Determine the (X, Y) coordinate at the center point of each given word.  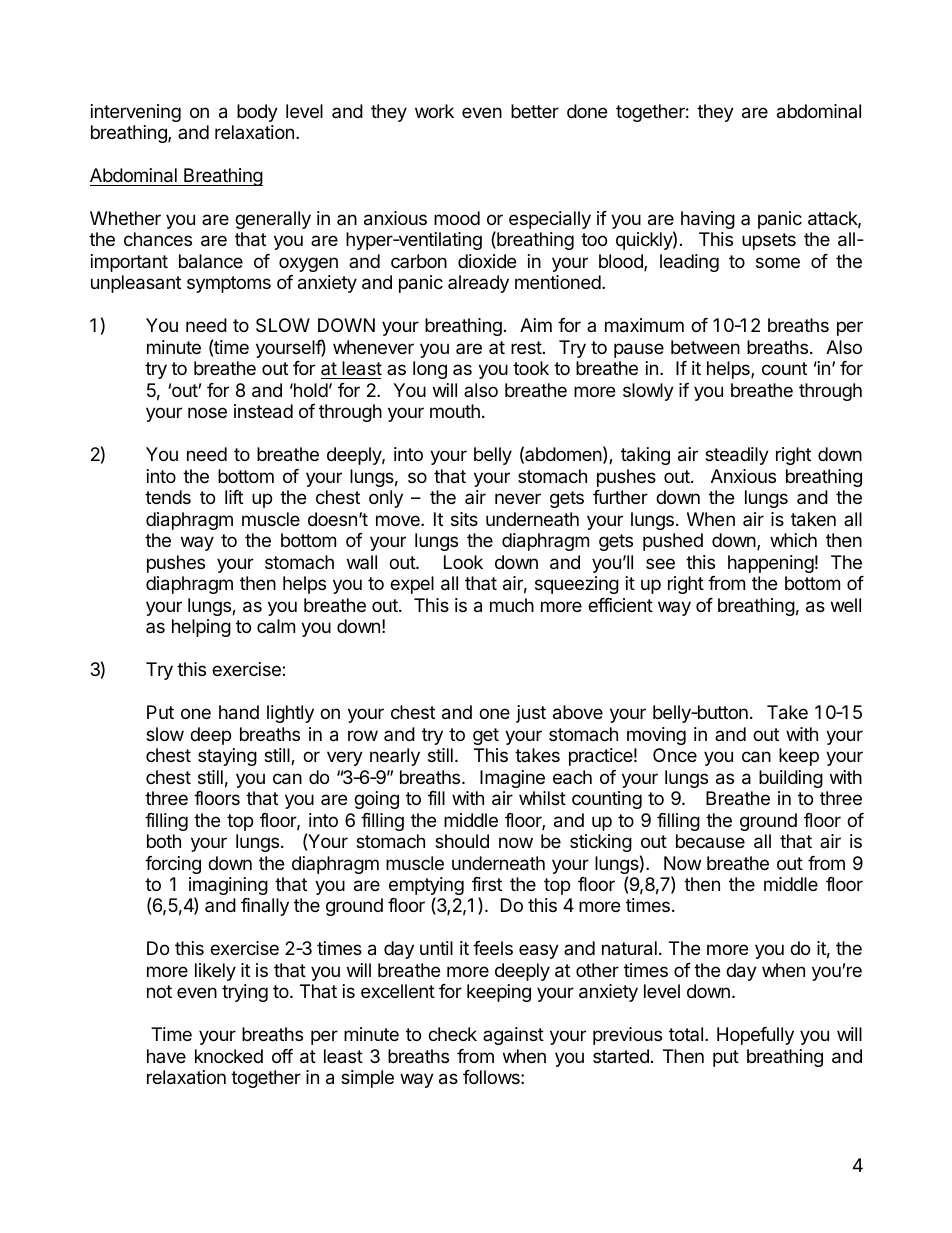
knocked (229, 1056)
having (708, 220)
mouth (455, 411)
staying (227, 757)
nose (207, 412)
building (791, 779)
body (257, 113)
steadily (737, 456)
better (535, 111)
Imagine (512, 779)
